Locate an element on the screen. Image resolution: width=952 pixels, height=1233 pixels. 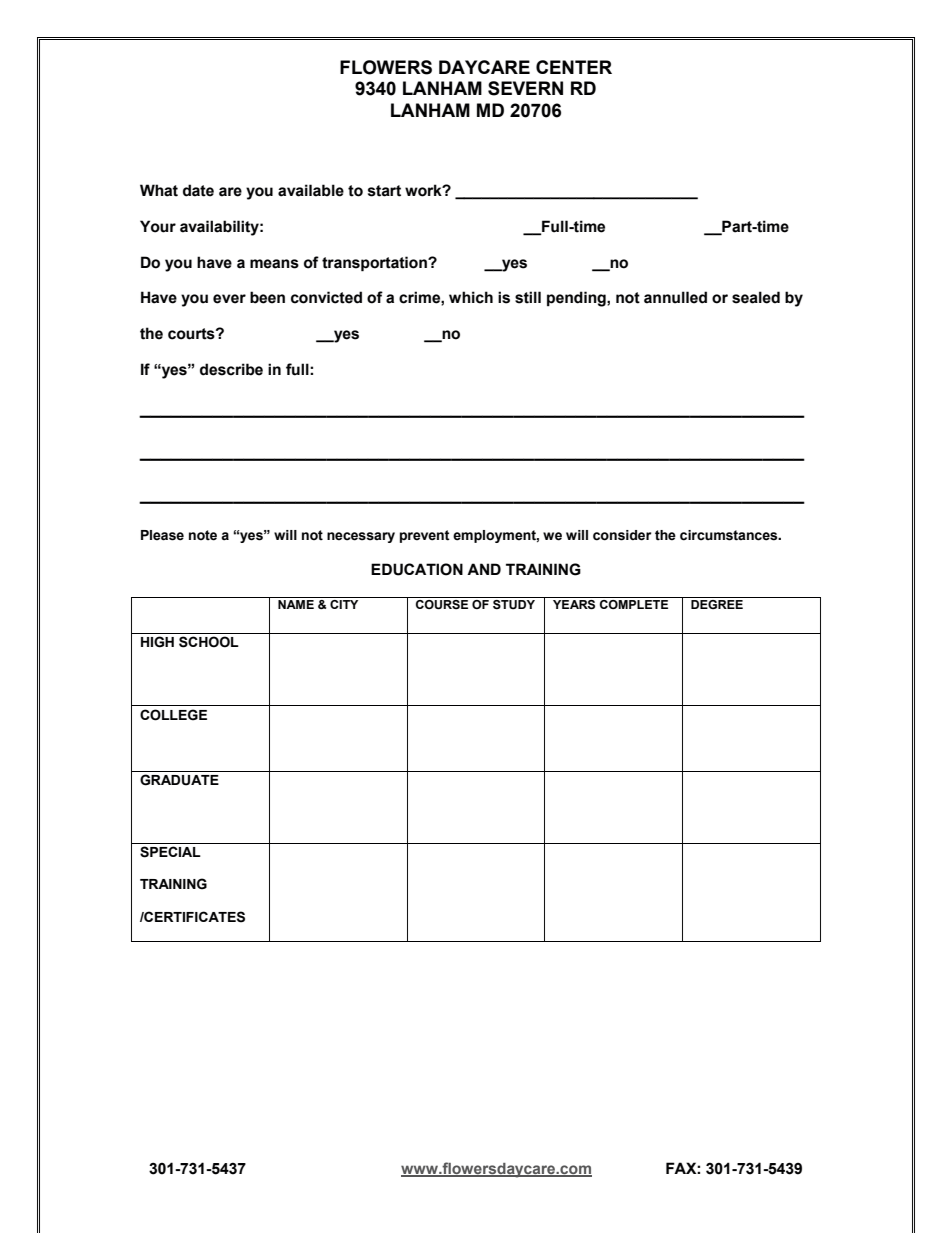
describe is located at coordinates (231, 369).
